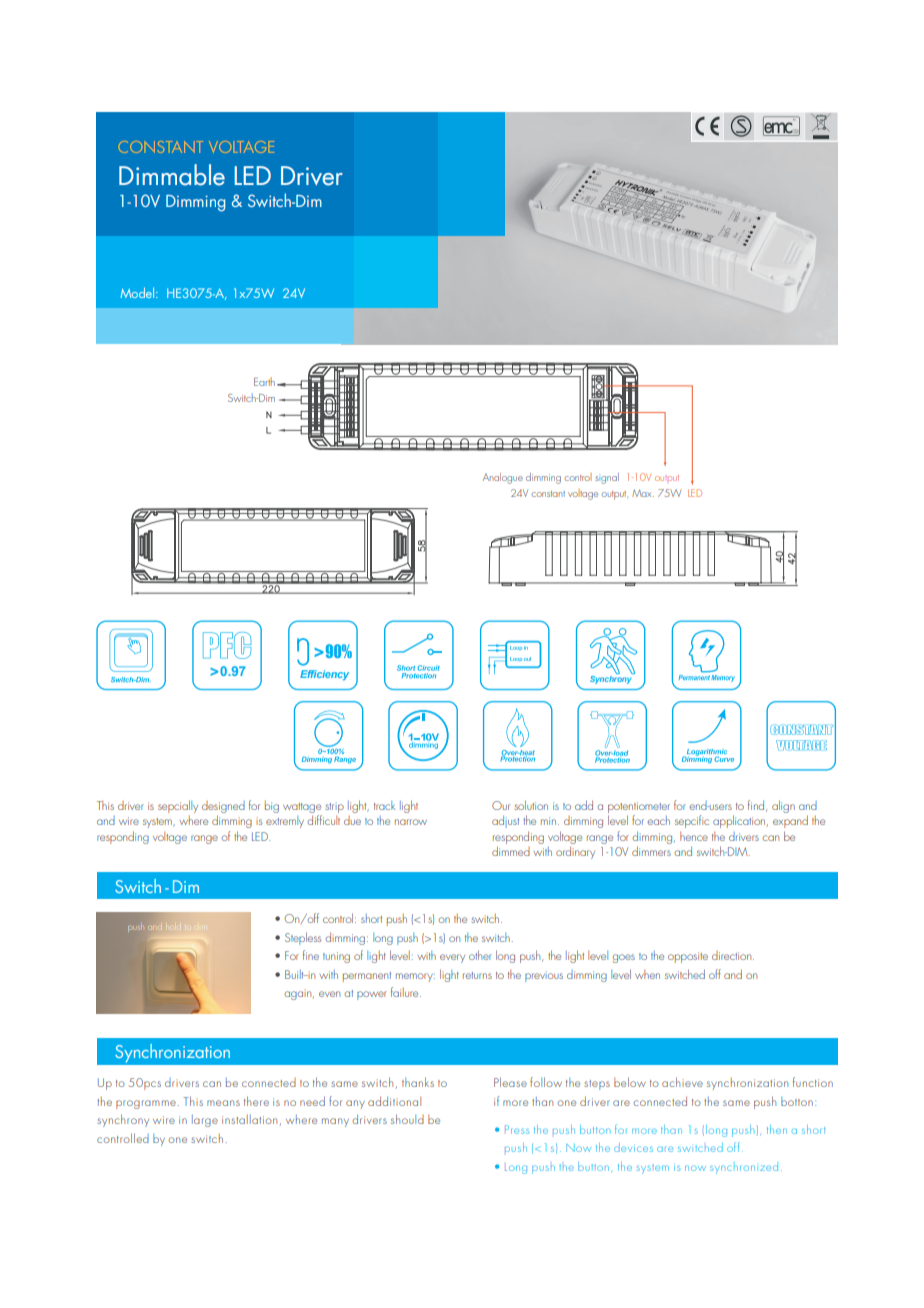 The width and height of the screenshot is (924, 1308). What do you see at coordinates (503, 478) in the screenshot?
I see `Analogue` at bounding box center [503, 478].
